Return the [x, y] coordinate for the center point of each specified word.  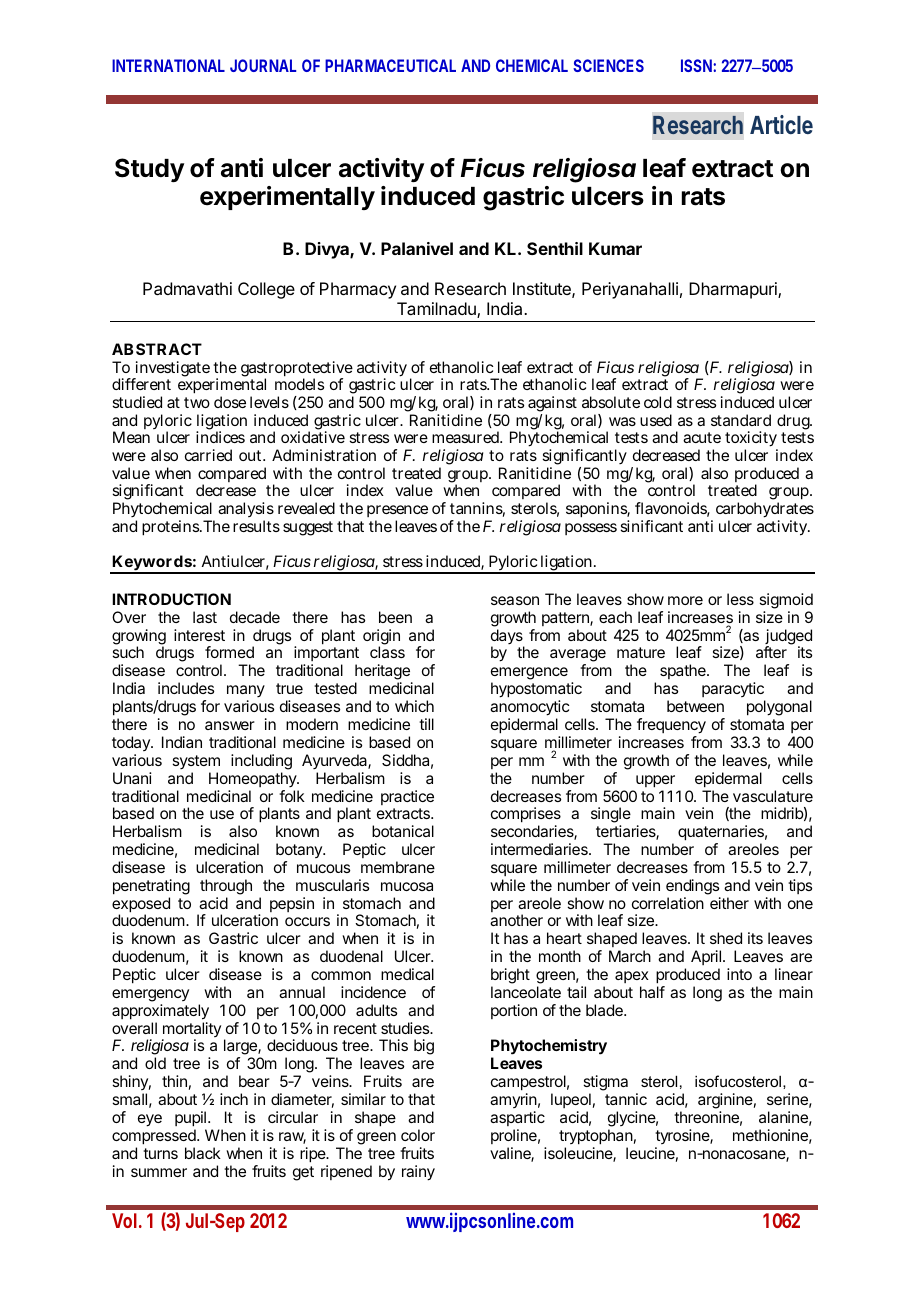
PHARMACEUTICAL [390, 65]
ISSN [696, 65]
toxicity [751, 440]
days [507, 638]
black [203, 1153]
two [197, 402]
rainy [418, 1173]
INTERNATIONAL [168, 65]
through [226, 887]
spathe [684, 671]
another [516, 920]
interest [199, 635]
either [729, 903]
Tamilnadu [437, 310]
